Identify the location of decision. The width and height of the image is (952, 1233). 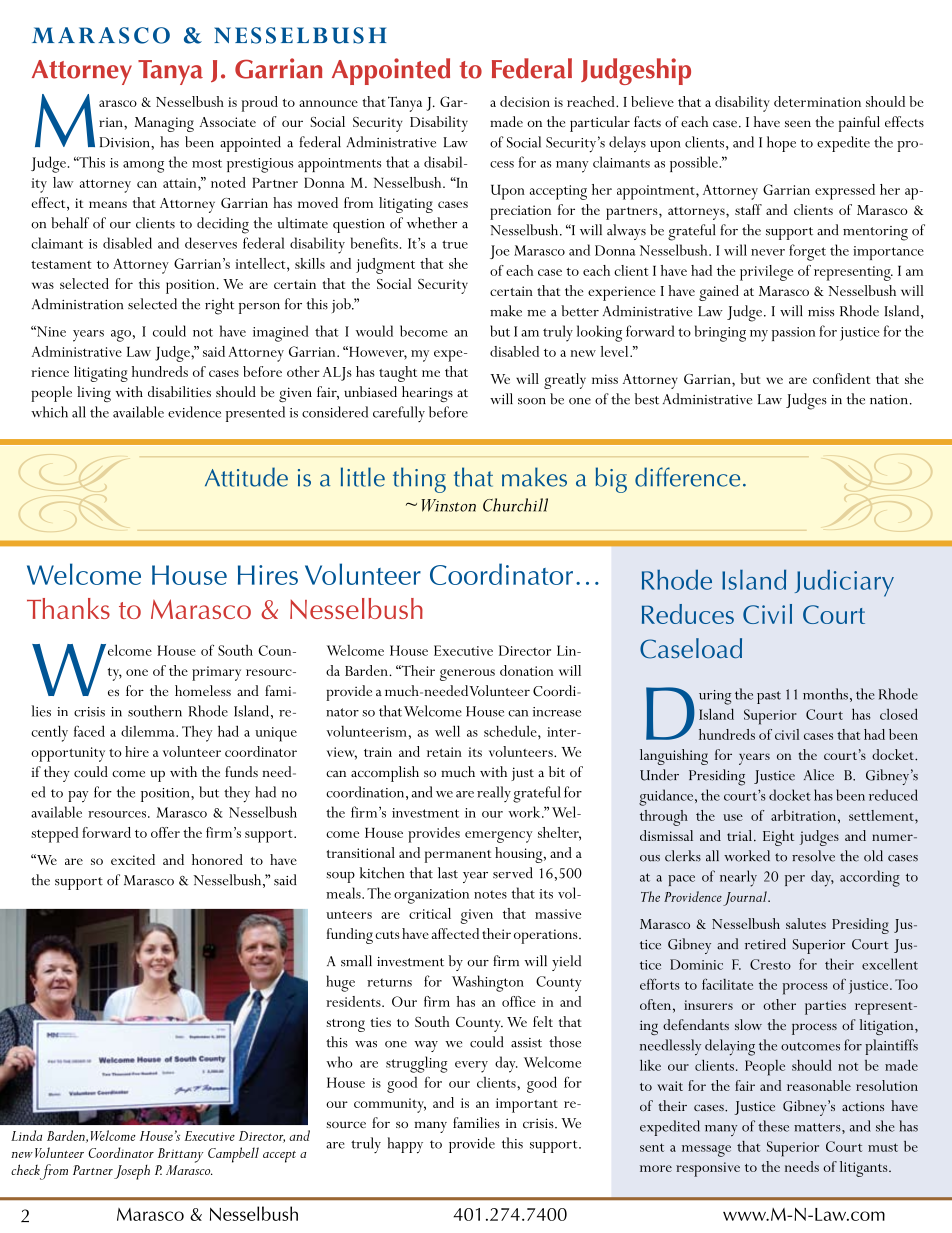
(525, 101).
